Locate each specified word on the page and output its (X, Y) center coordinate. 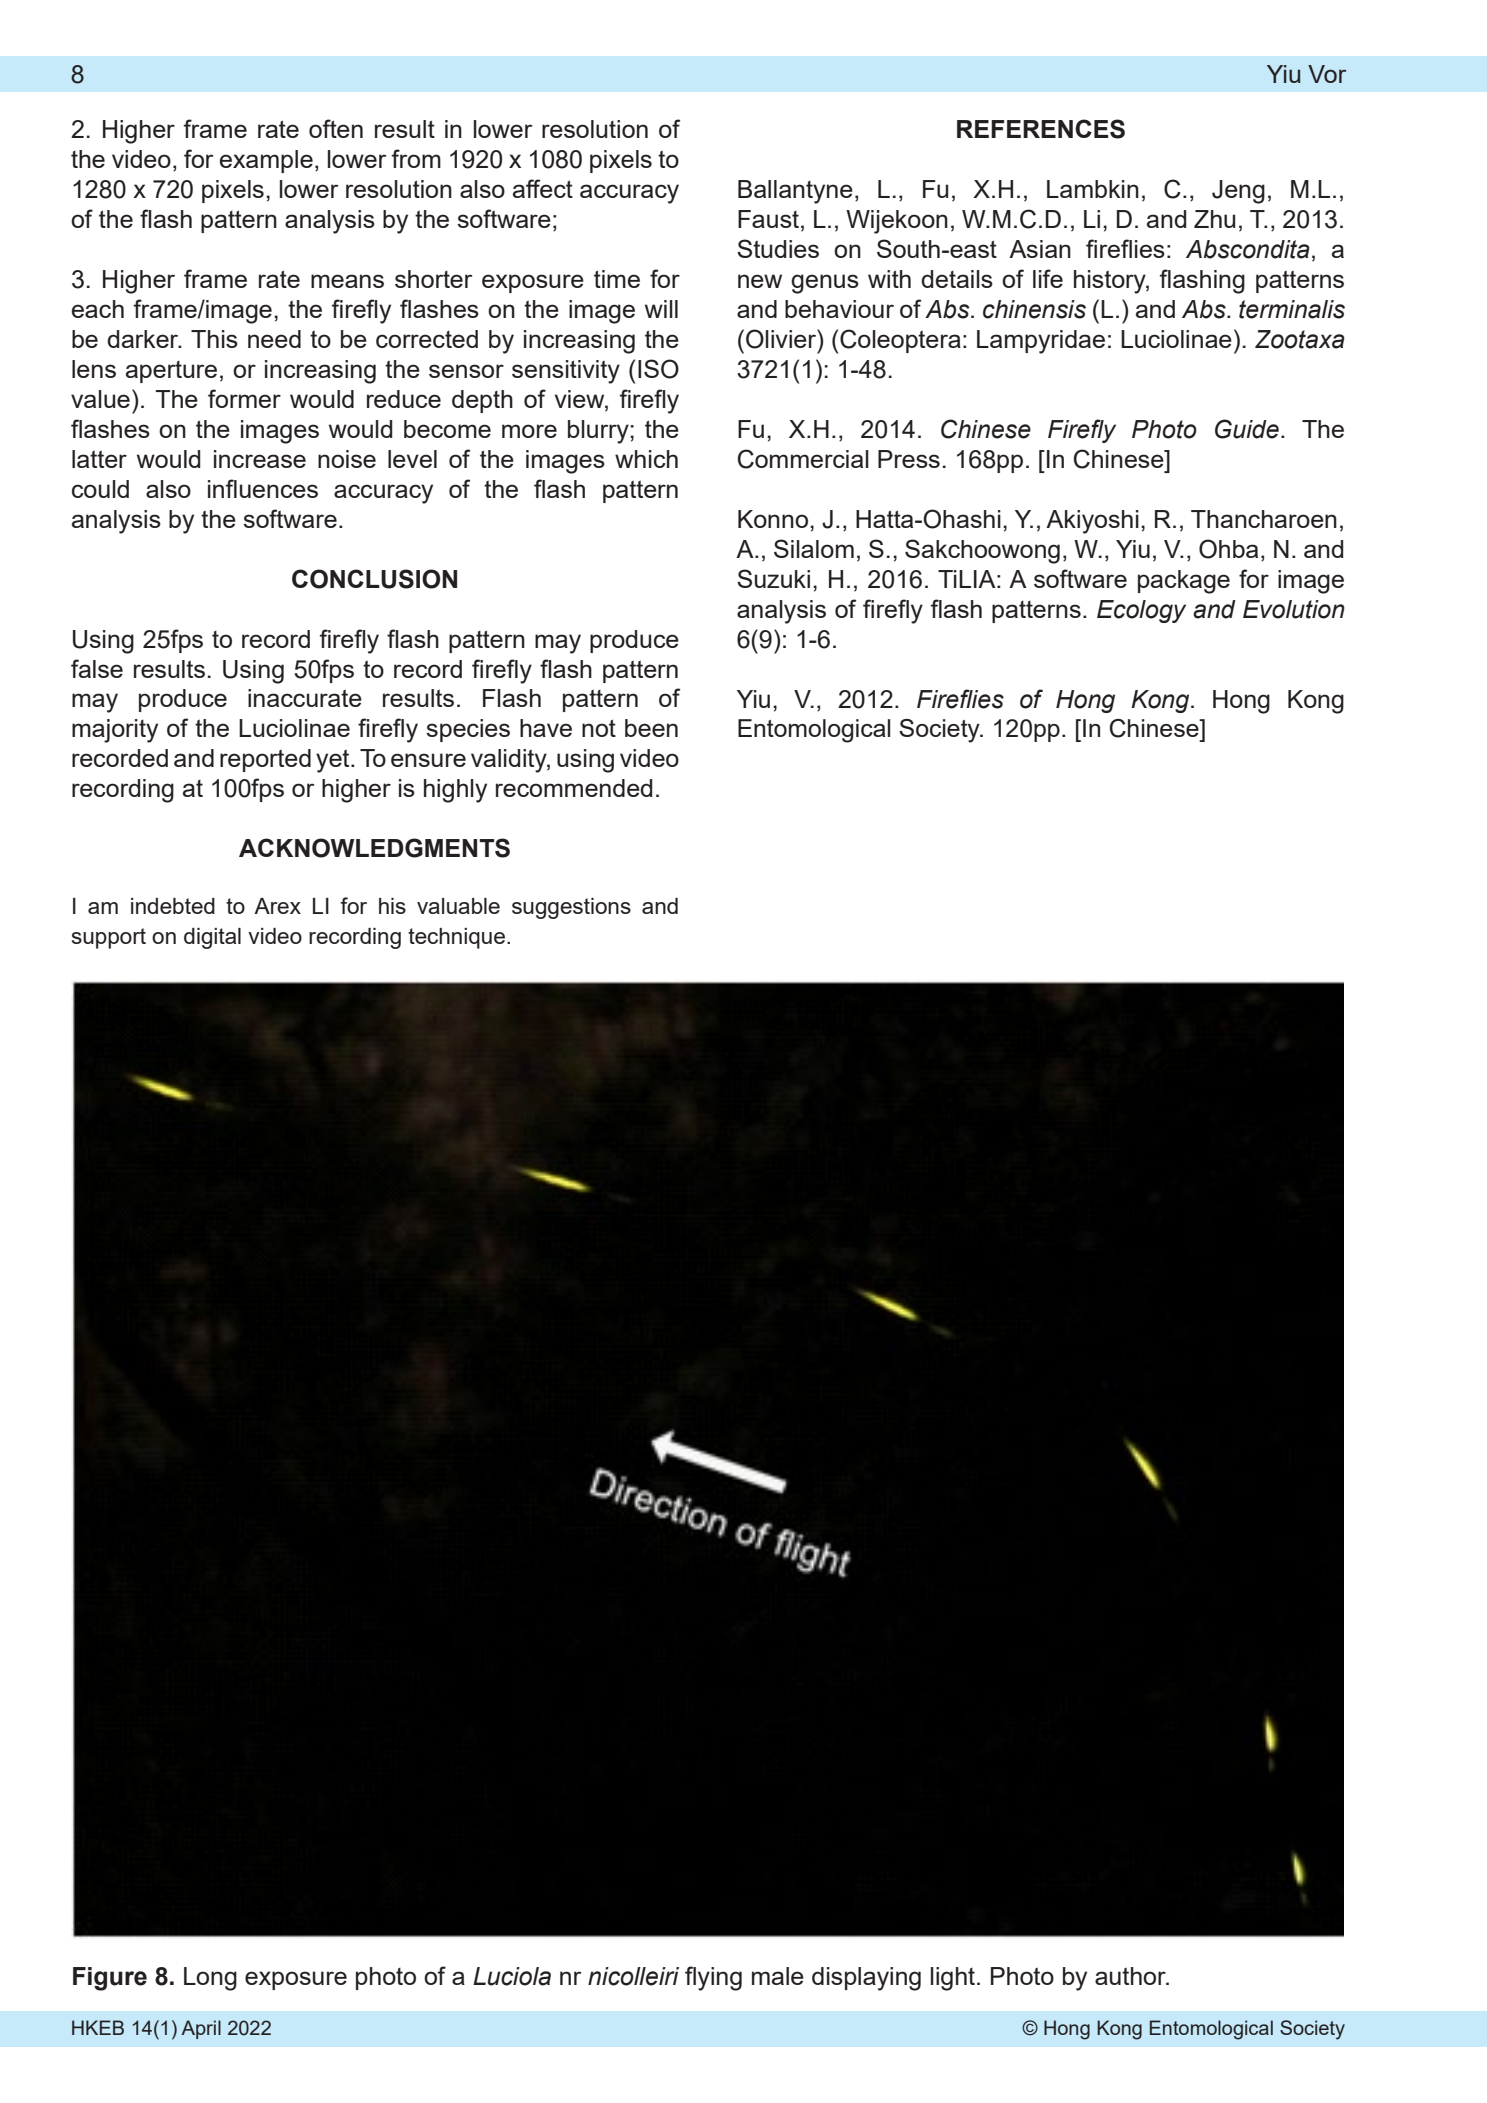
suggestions (571, 908)
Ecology (1141, 611)
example (266, 161)
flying (713, 1978)
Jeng (1238, 192)
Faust (768, 219)
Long (210, 1979)
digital (212, 938)
